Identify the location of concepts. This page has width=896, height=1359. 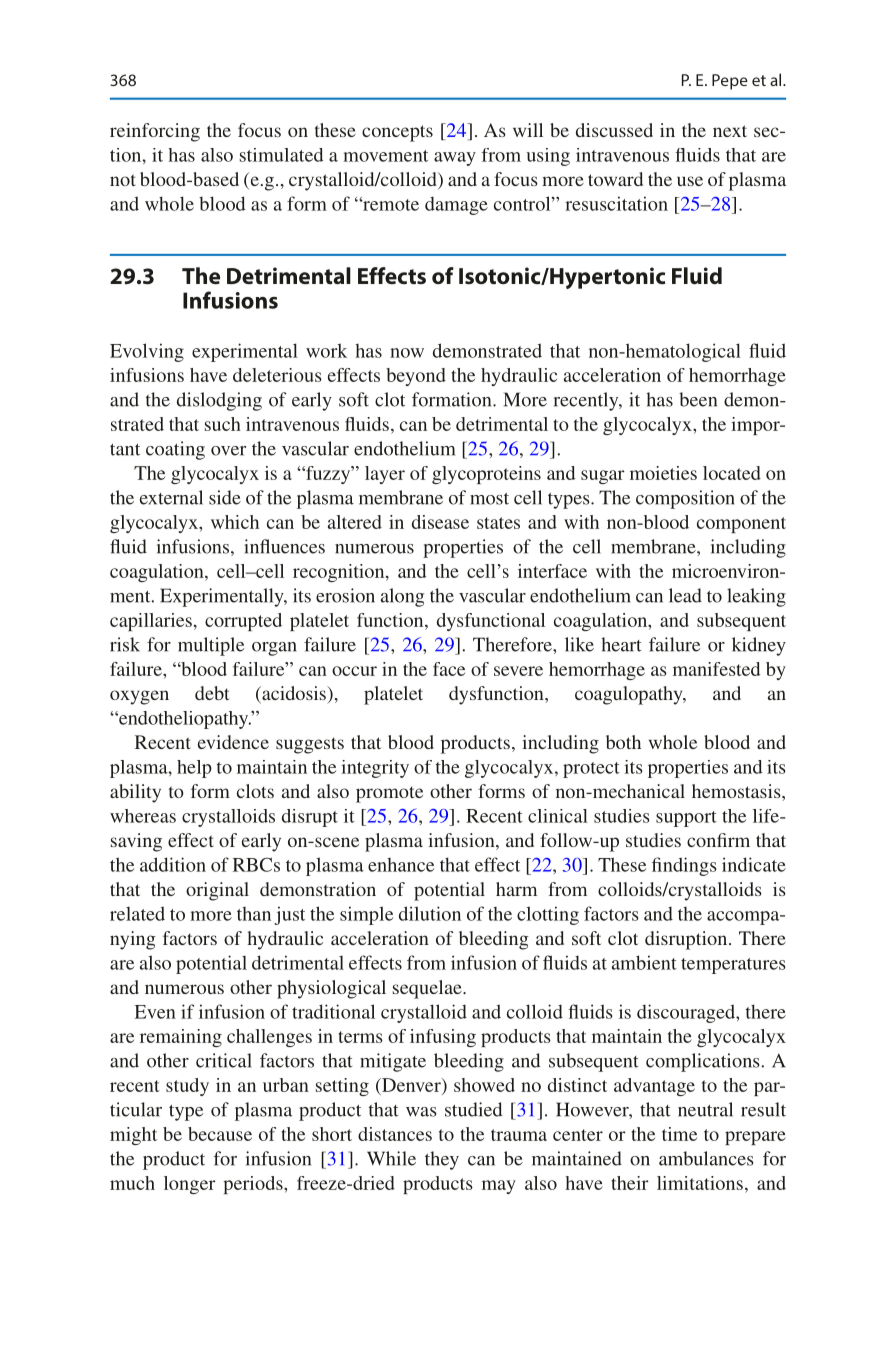
(397, 133).
